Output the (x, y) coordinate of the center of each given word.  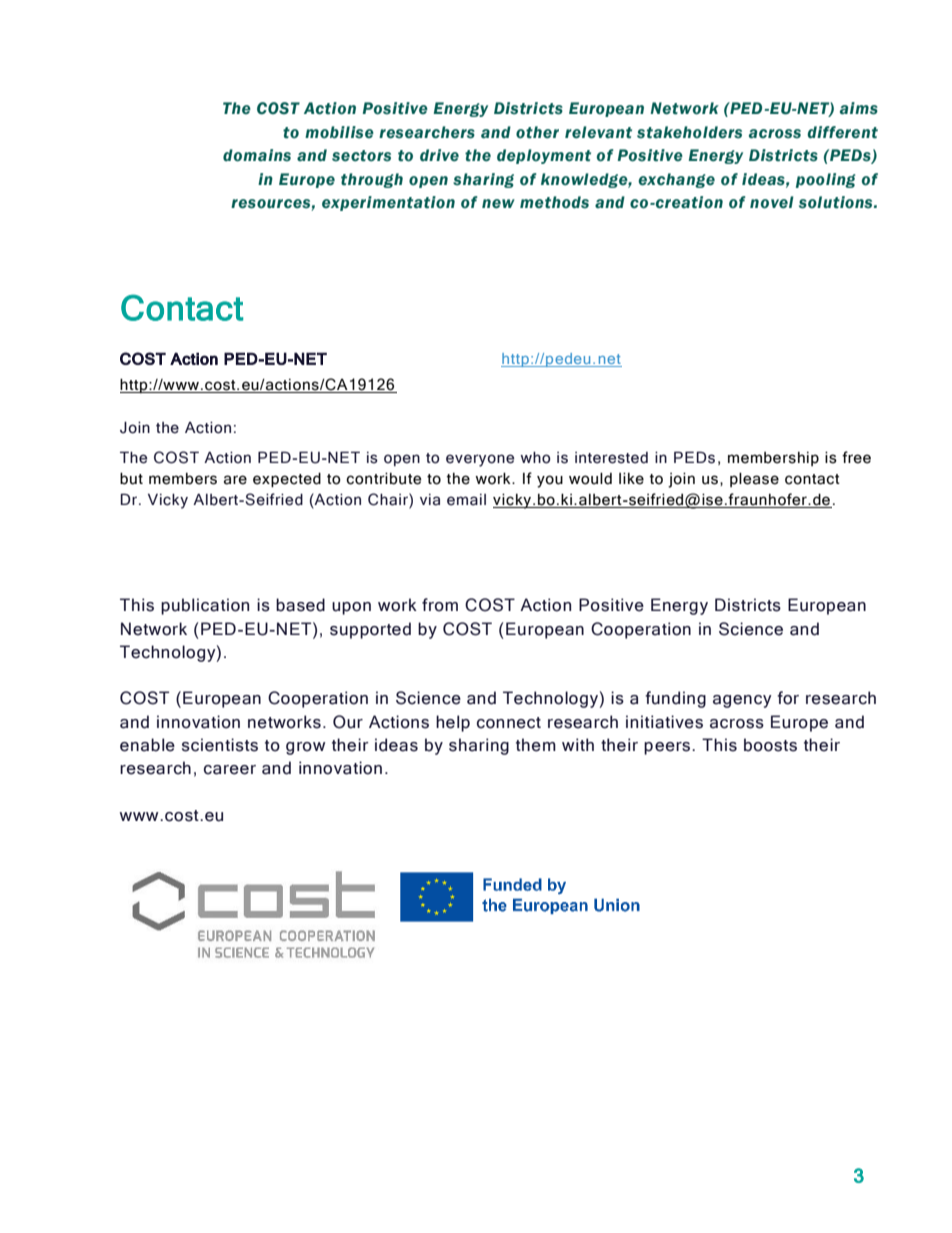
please (754, 479)
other (537, 132)
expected (287, 479)
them (536, 745)
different (842, 132)
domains (257, 155)
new (498, 204)
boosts (770, 745)
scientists (220, 745)
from (440, 605)
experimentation (388, 203)
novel (772, 202)
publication (205, 606)
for (788, 698)
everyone (480, 460)
